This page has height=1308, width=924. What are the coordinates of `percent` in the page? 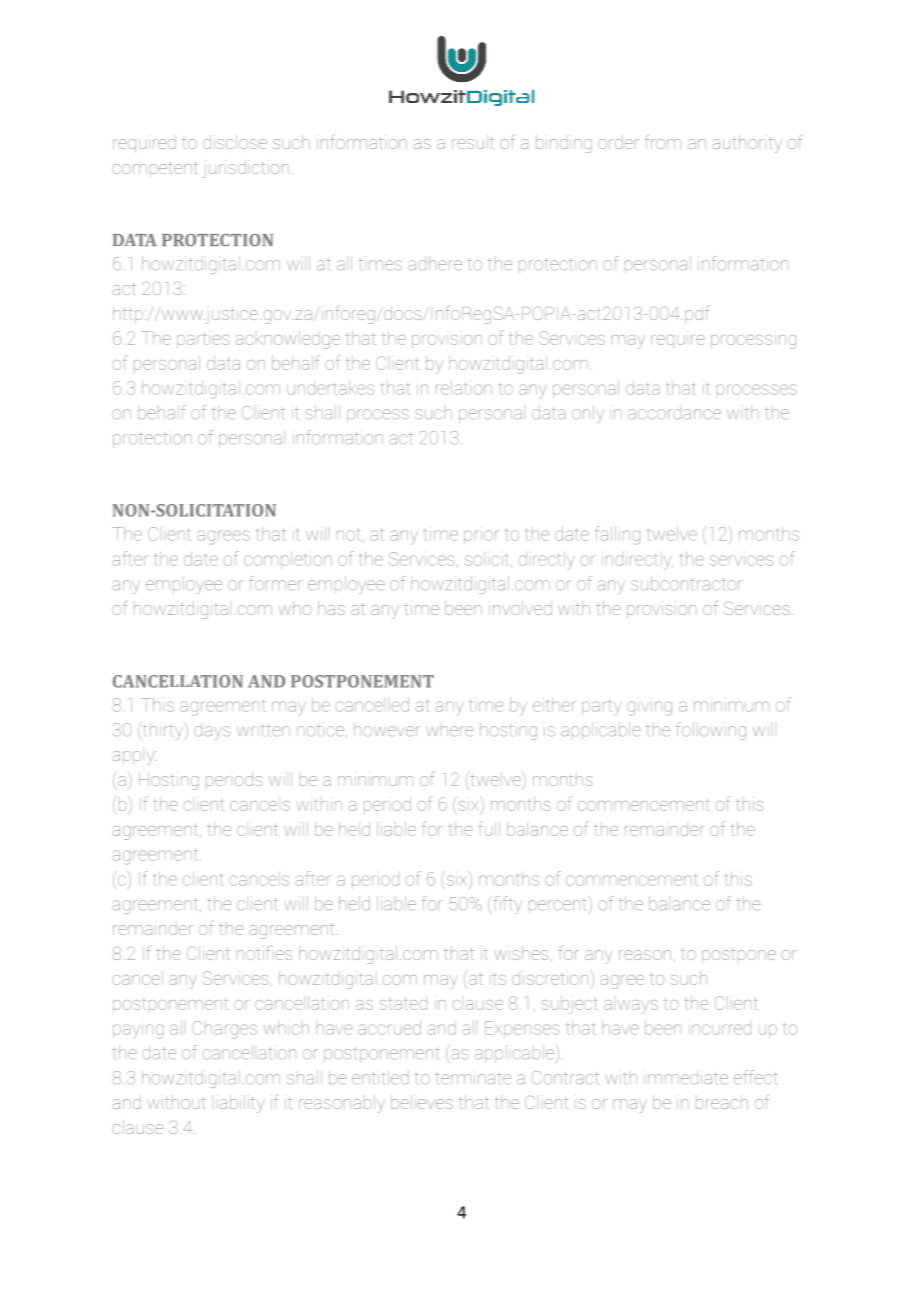 It's located at (559, 905).
